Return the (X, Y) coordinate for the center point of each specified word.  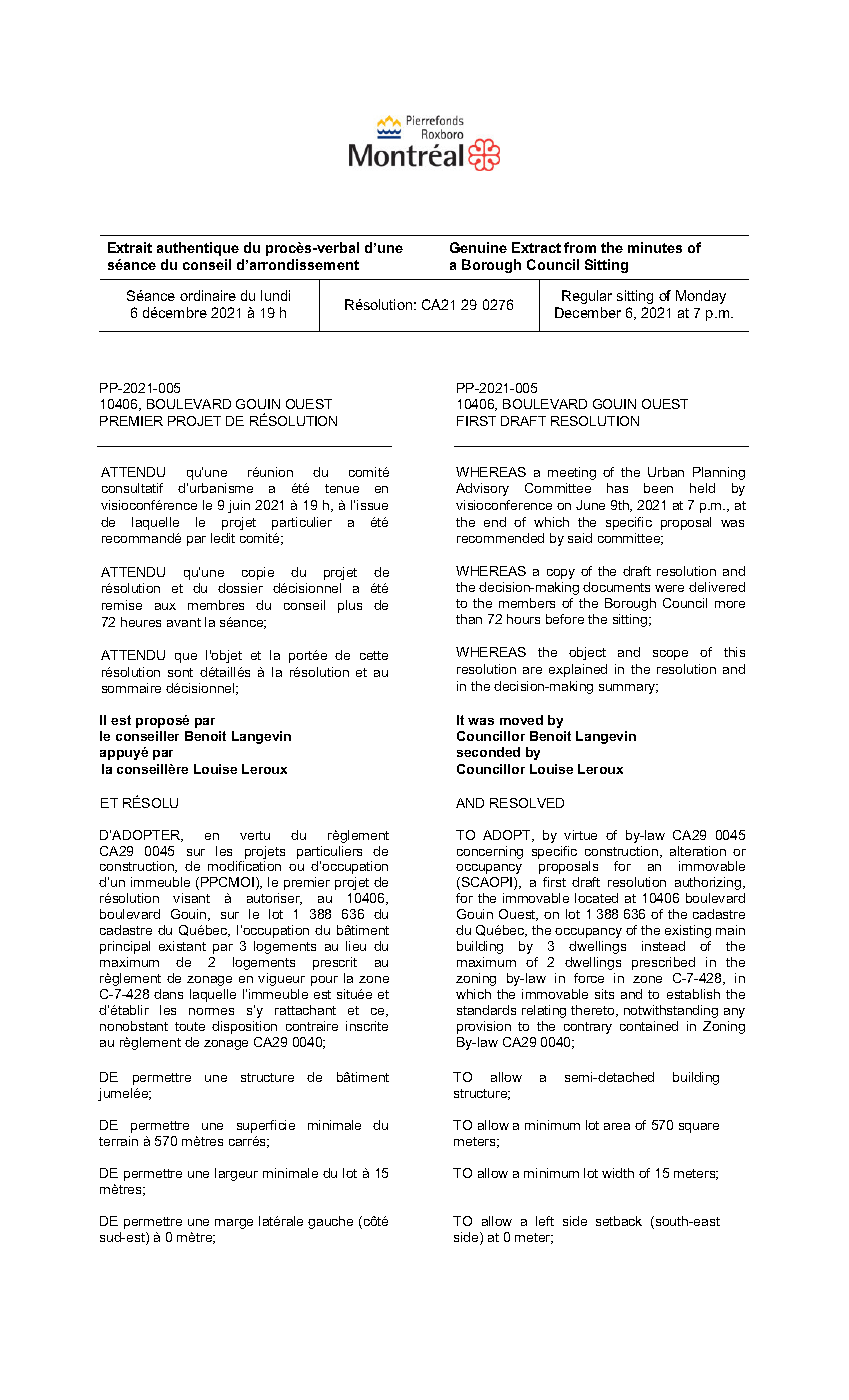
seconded (488, 752)
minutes (655, 247)
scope (670, 655)
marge (234, 1224)
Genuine (478, 247)
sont (180, 672)
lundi (275, 295)
